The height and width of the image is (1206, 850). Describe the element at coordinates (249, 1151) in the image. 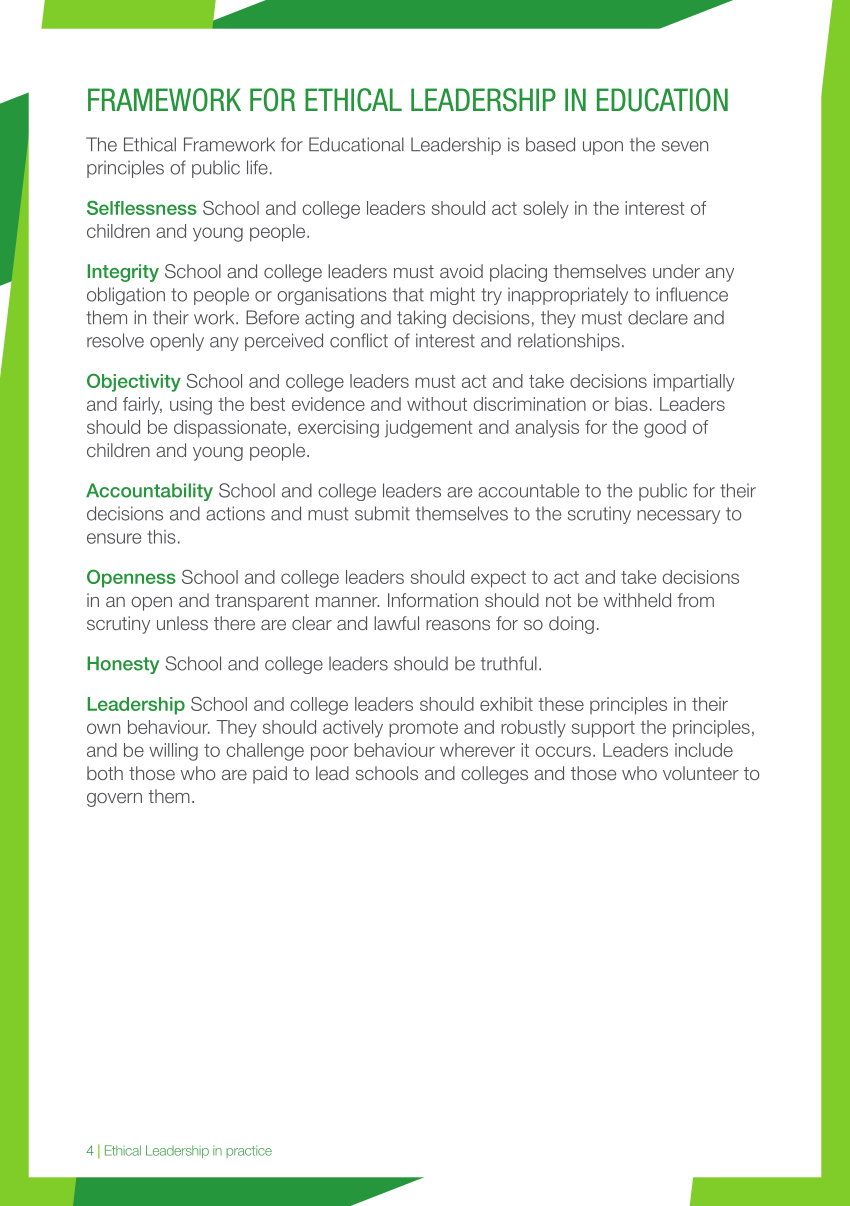

I see `practice` at that location.
